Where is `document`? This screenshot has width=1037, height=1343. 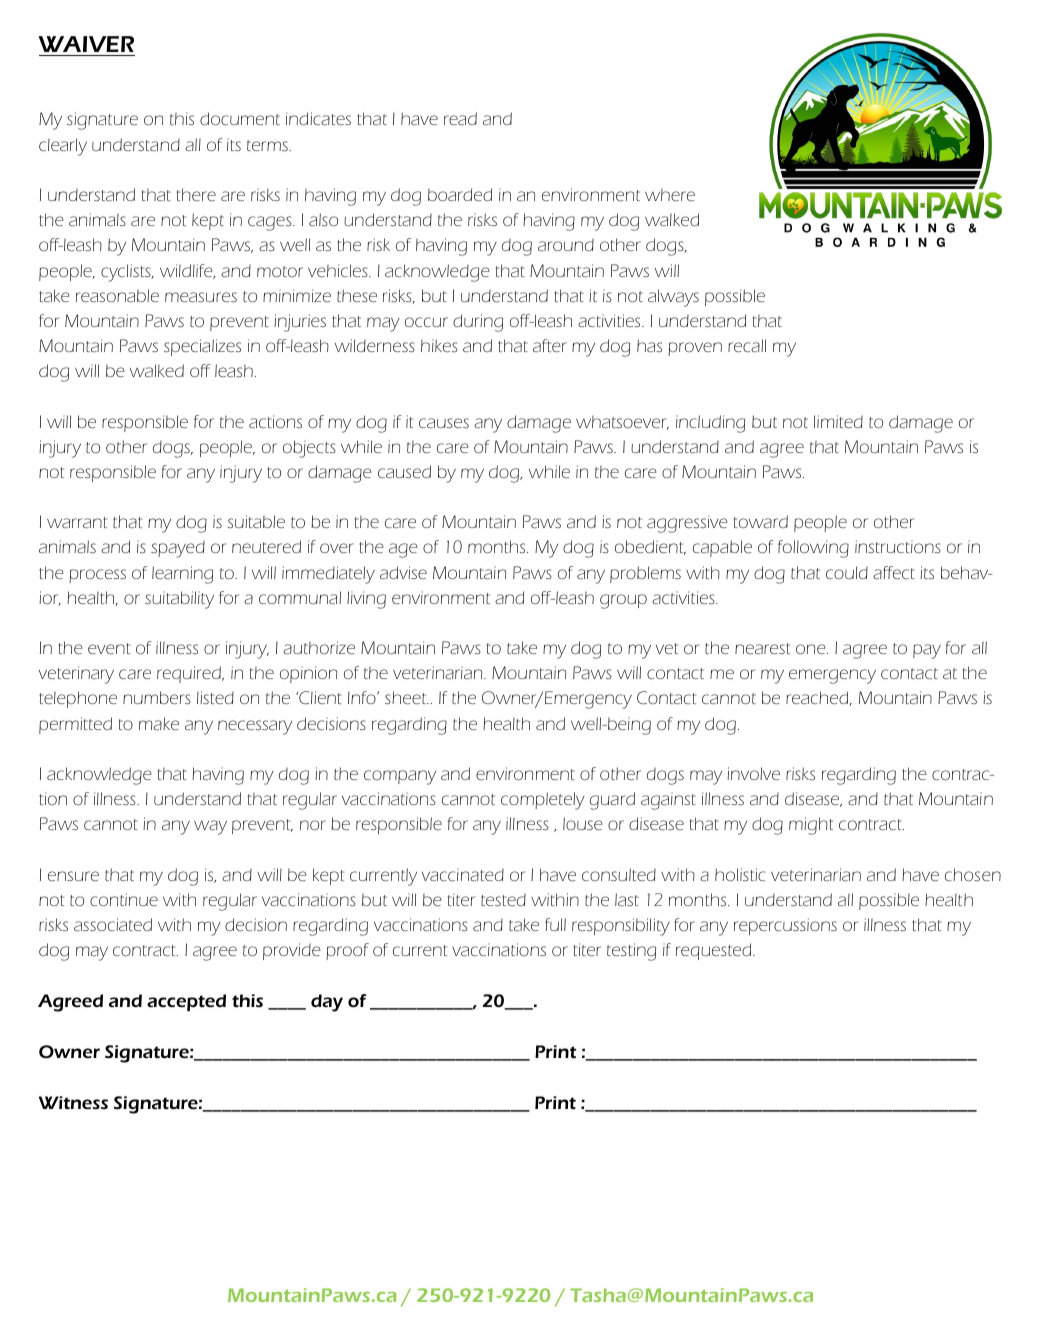
document is located at coordinates (240, 118).
